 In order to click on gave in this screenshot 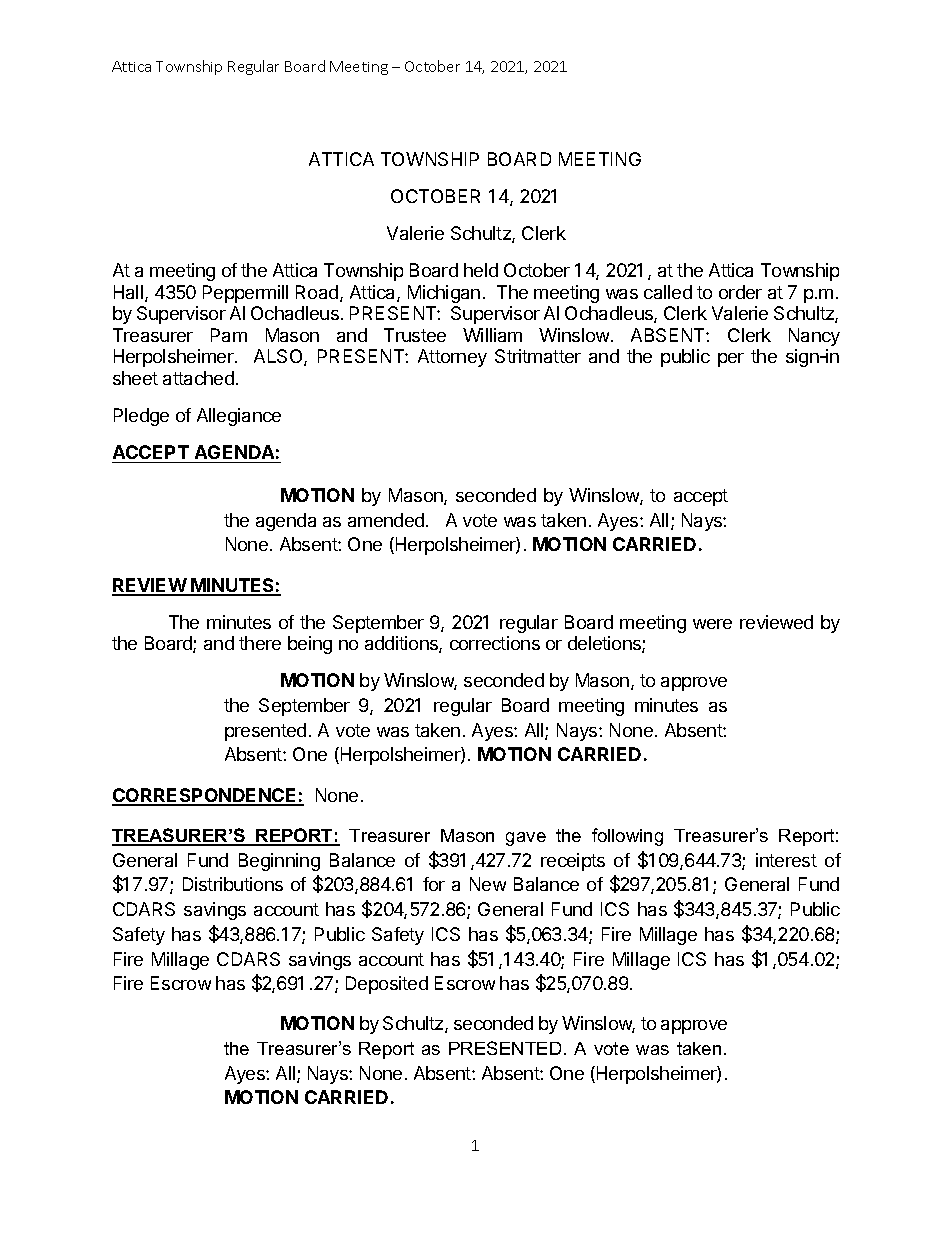, I will do `click(526, 839)`.
